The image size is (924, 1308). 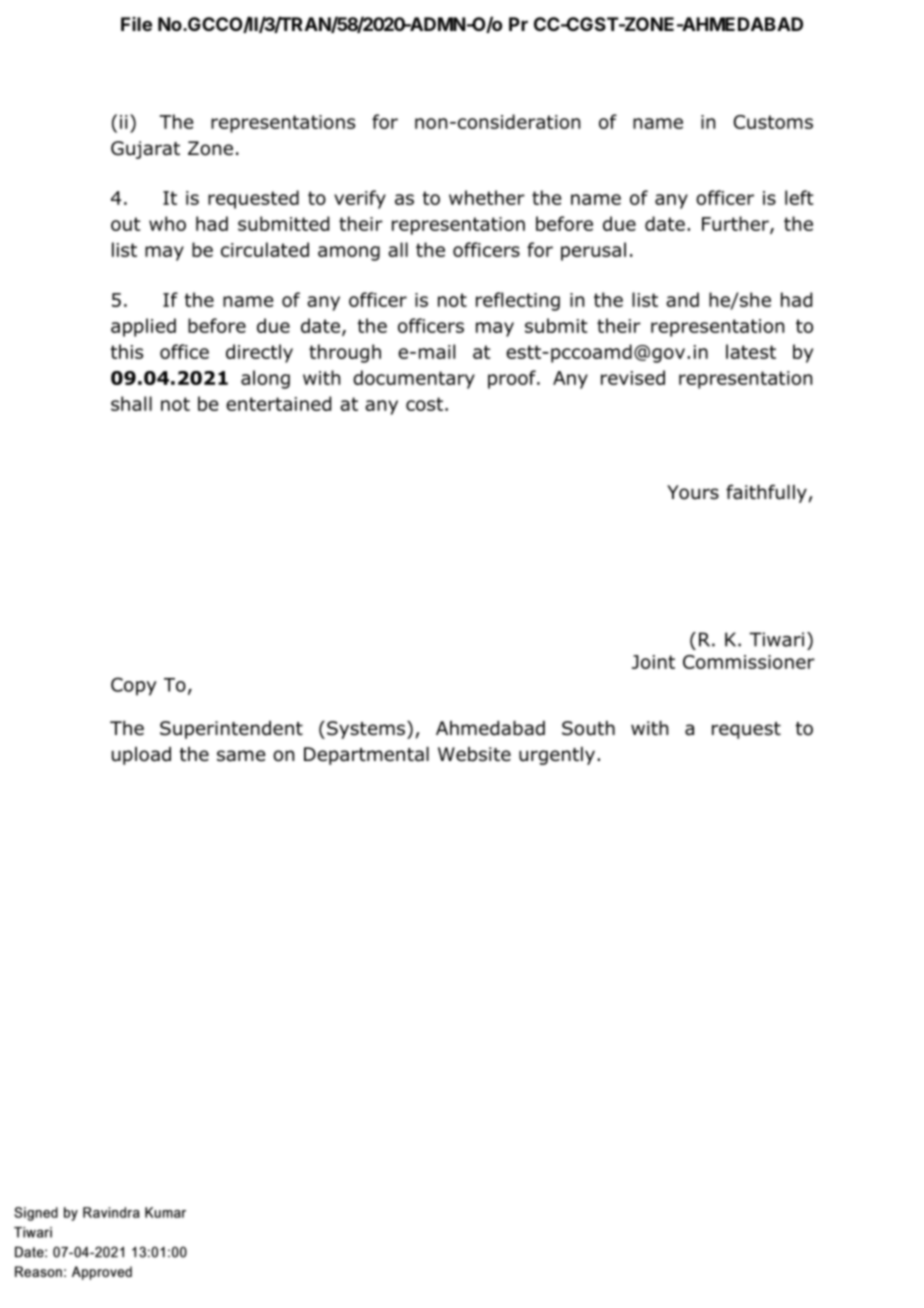 What do you see at coordinates (766, 493) in the document?
I see `faithfully` at bounding box center [766, 493].
